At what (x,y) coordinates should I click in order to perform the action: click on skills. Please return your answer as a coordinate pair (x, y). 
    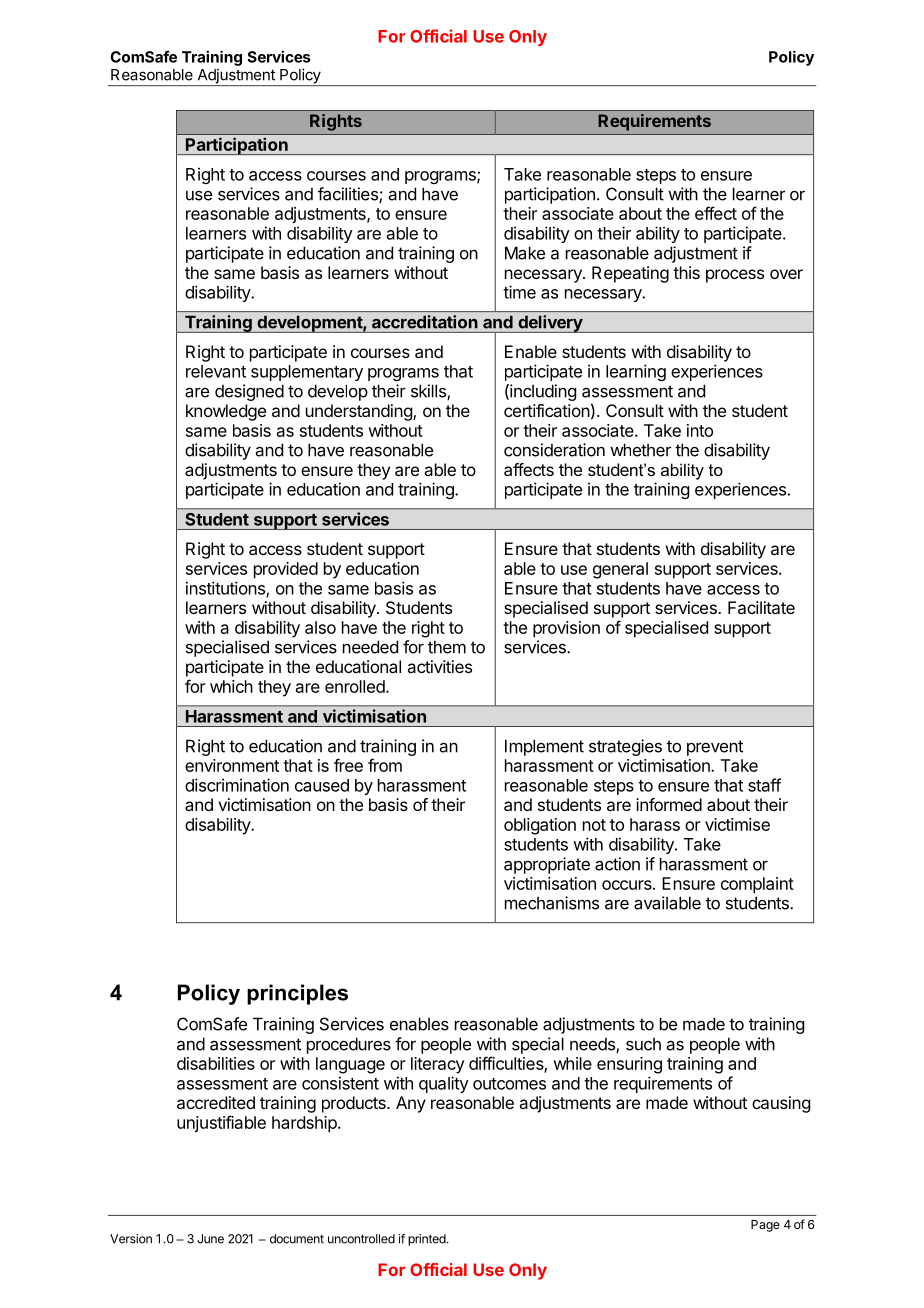
    Looking at the image, I should click on (429, 392).
